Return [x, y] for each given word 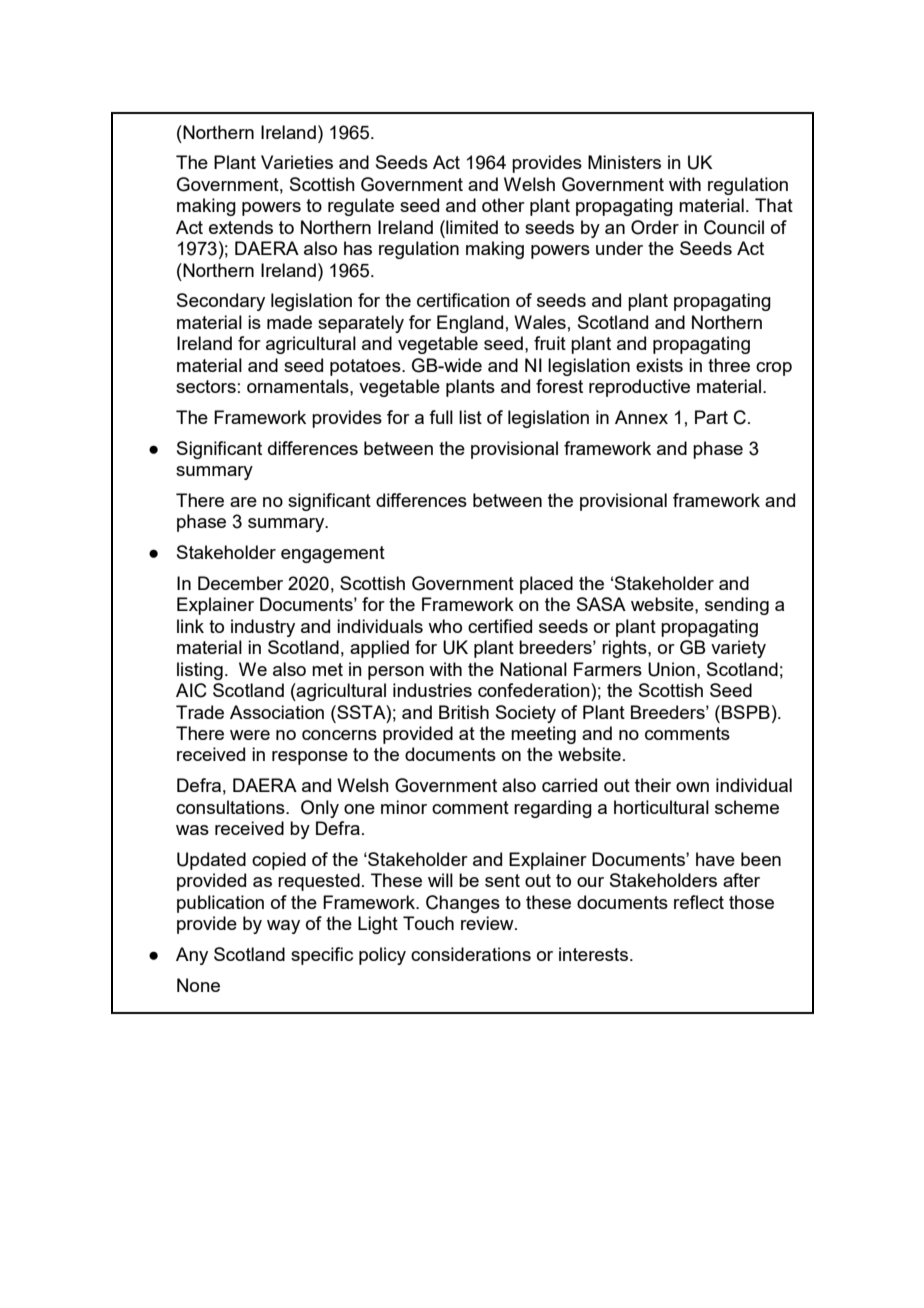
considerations [471, 954]
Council [734, 227]
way [283, 927]
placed [546, 585]
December [240, 583]
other [503, 205]
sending [737, 606]
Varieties [297, 162]
